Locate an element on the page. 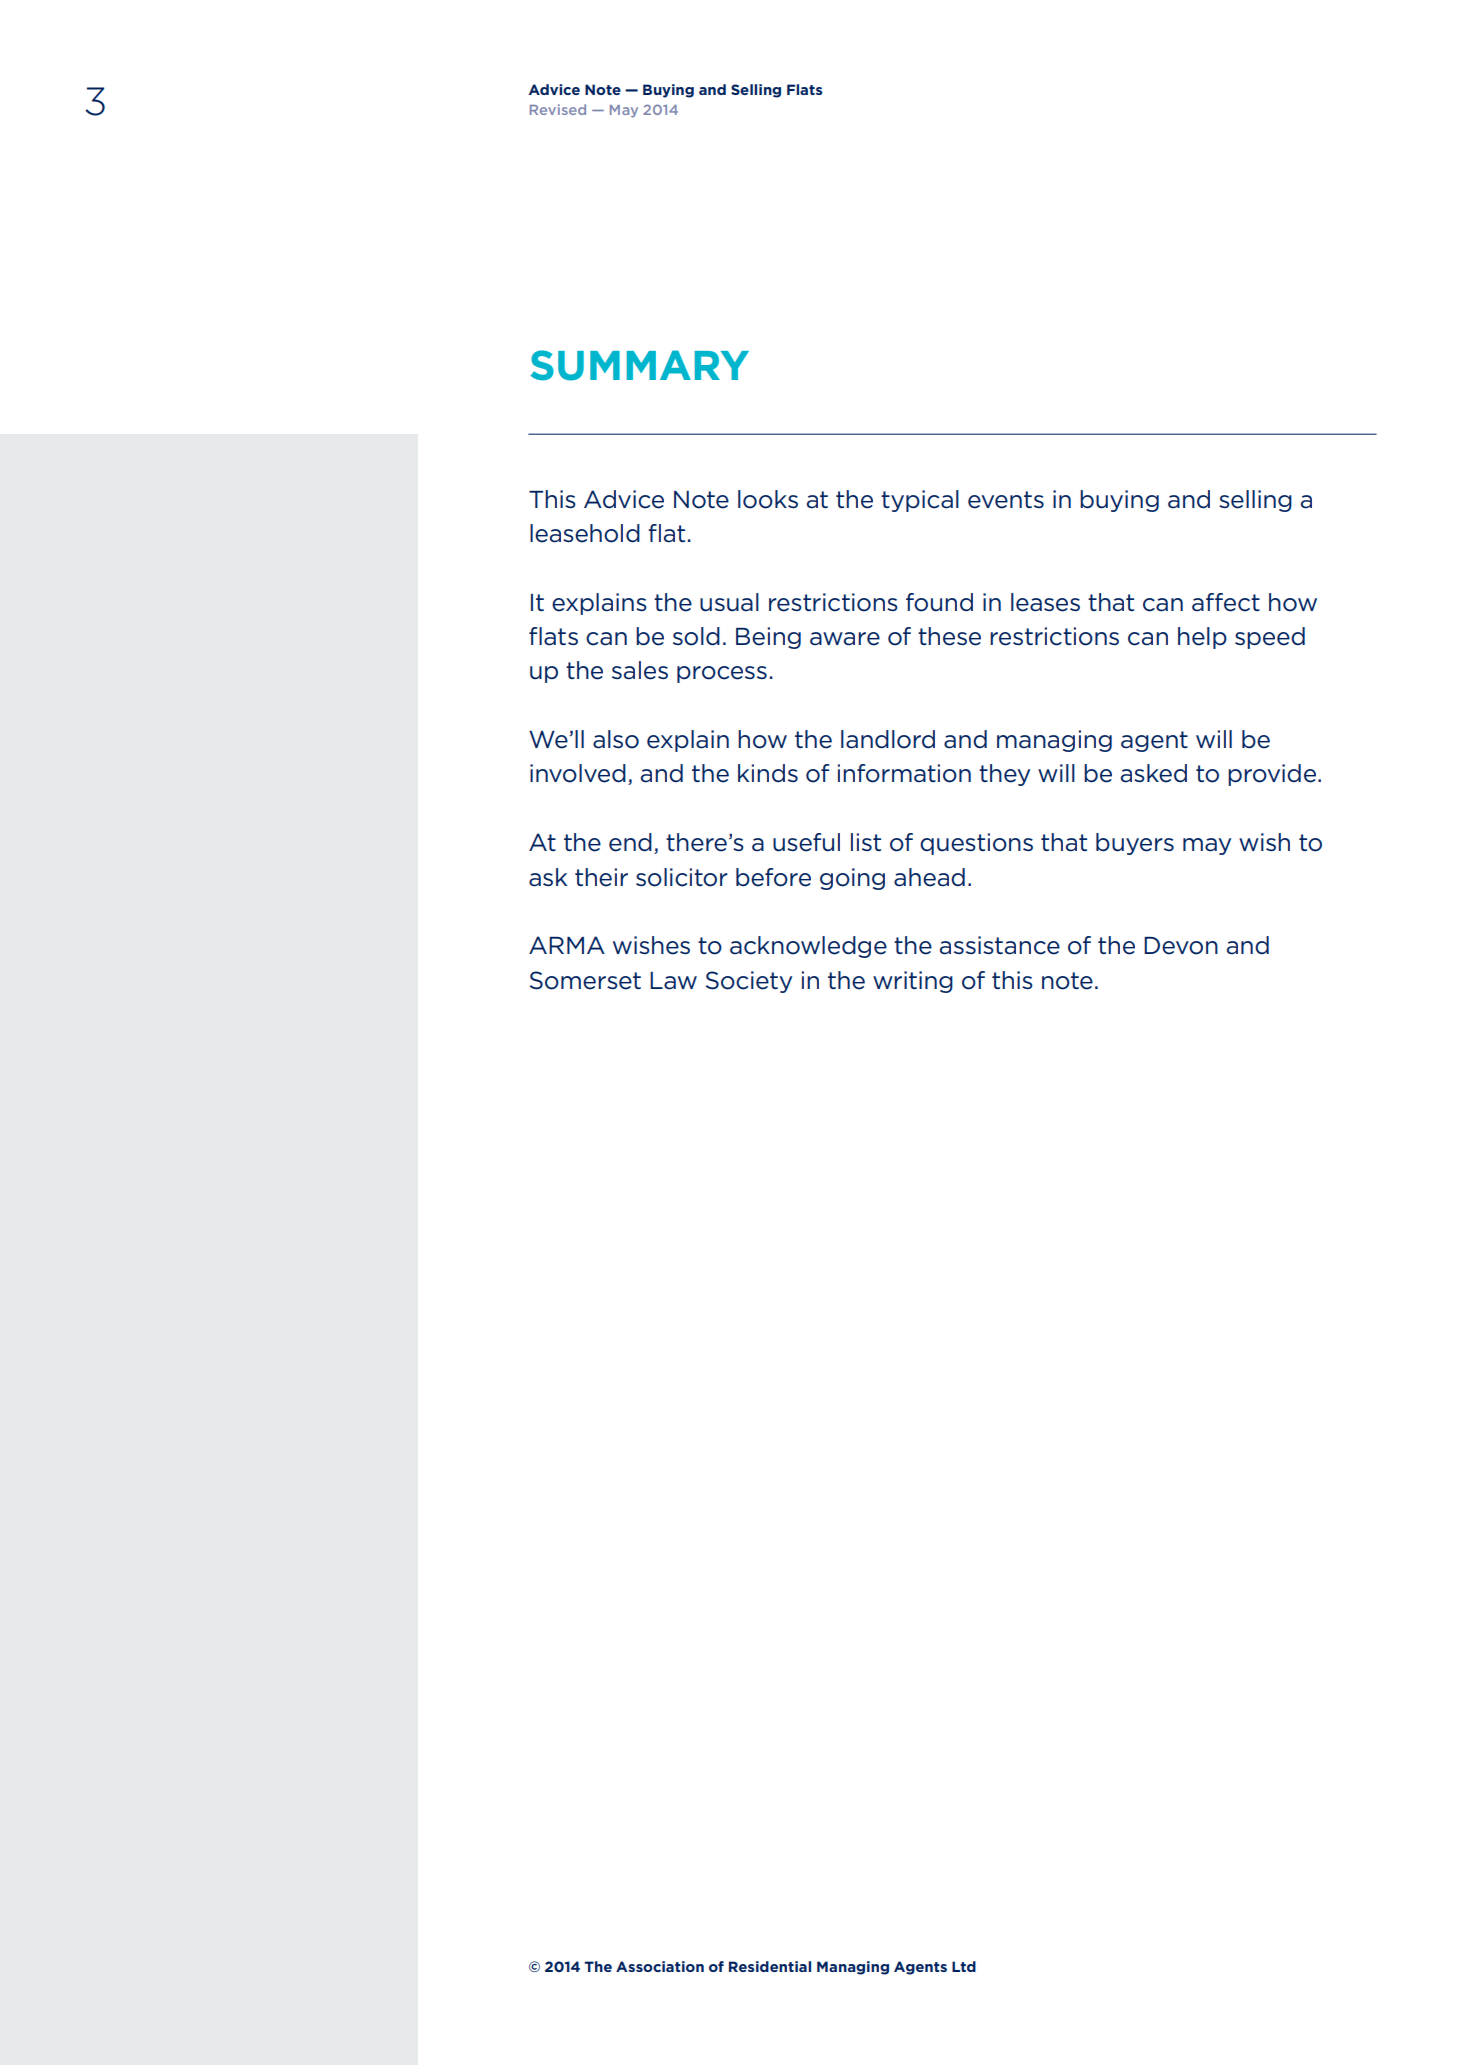 The width and height of the page is (1460, 2065). Revised is located at coordinates (558, 109).
